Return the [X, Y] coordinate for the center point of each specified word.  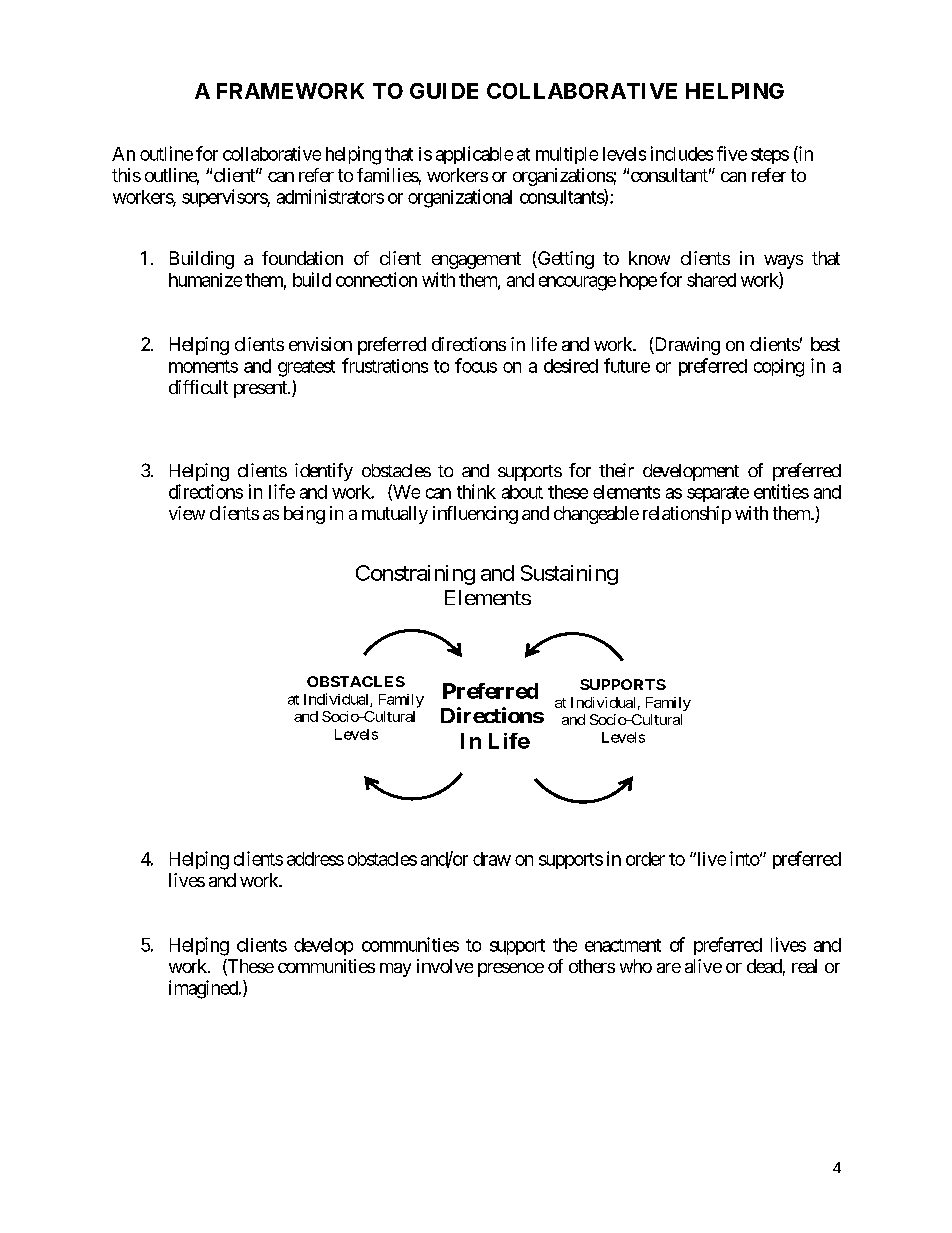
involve [445, 966]
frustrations [385, 365]
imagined [204, 989]
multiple [567, 155]
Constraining [415, 575]
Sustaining [569, 575]
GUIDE [444, 91]
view [187, 513]
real [804, 966]
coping [779, 368]
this [126, 175]
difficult [198, 387]
